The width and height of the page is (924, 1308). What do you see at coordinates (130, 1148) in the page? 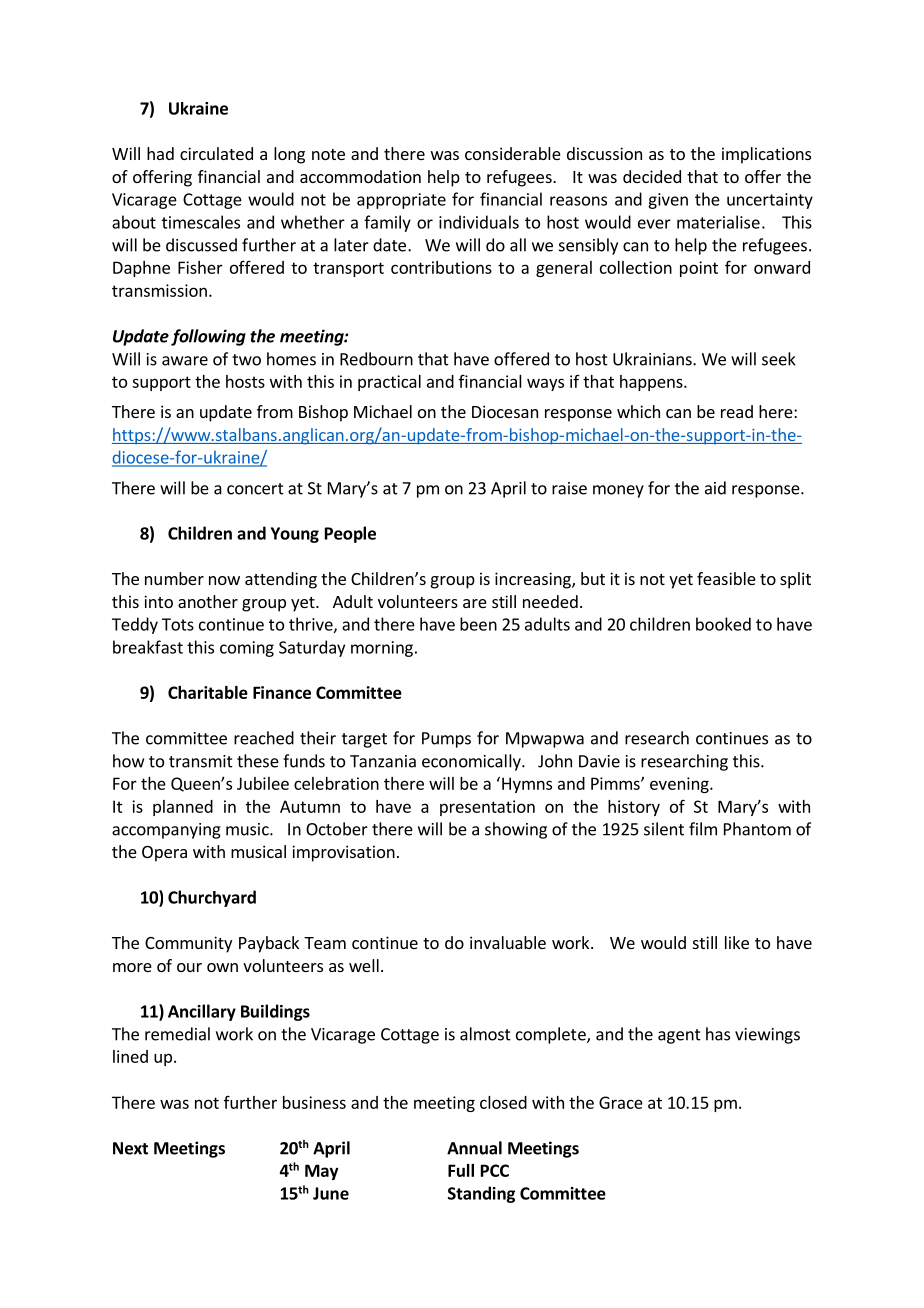
I see `Next` at bounding box center [130, 1148].
